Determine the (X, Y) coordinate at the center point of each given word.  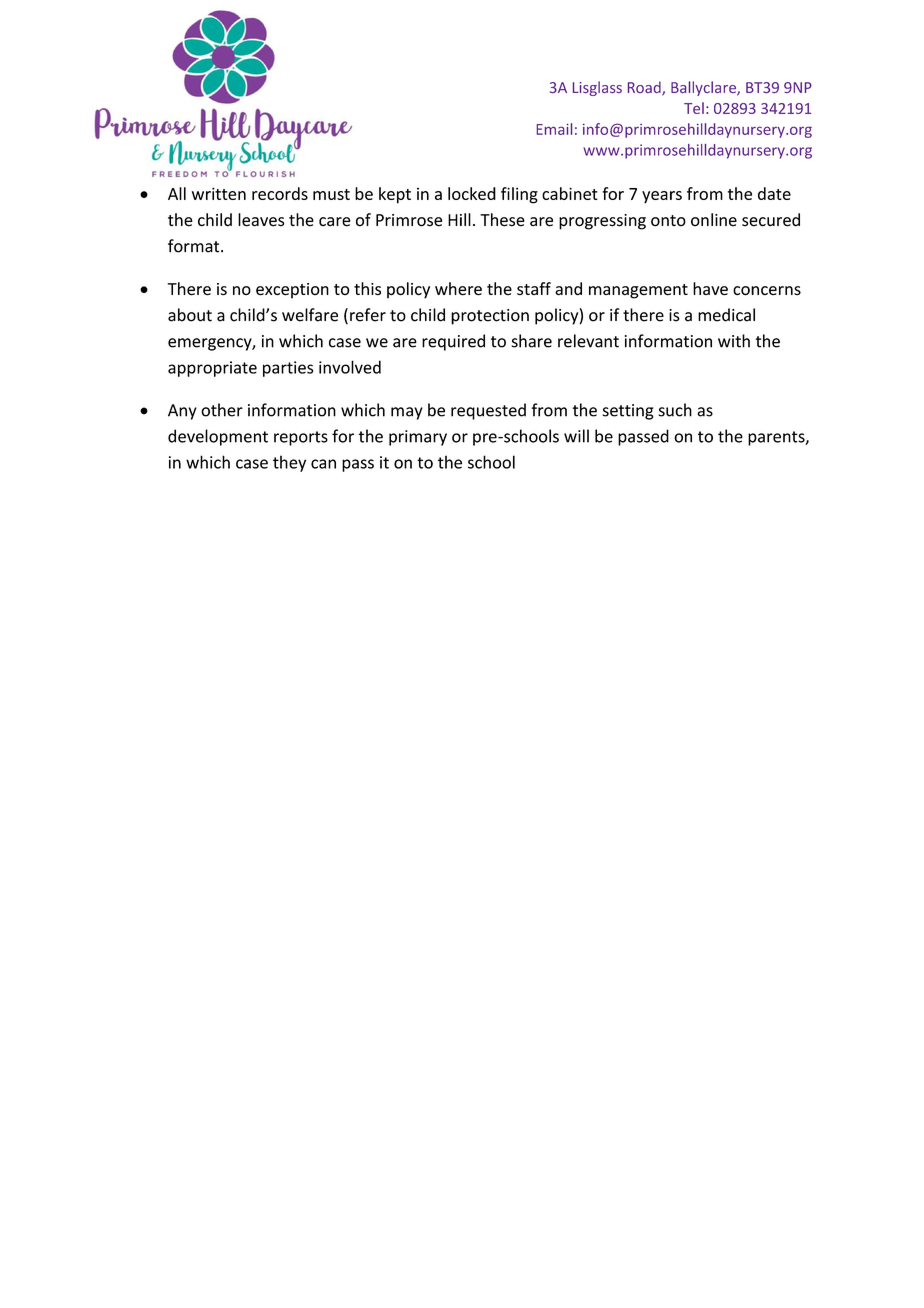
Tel (694, 108)
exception (292, 291)
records (280, 193)
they (289, 463)
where (458, 289)
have (710, 289)
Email (554, 129)
